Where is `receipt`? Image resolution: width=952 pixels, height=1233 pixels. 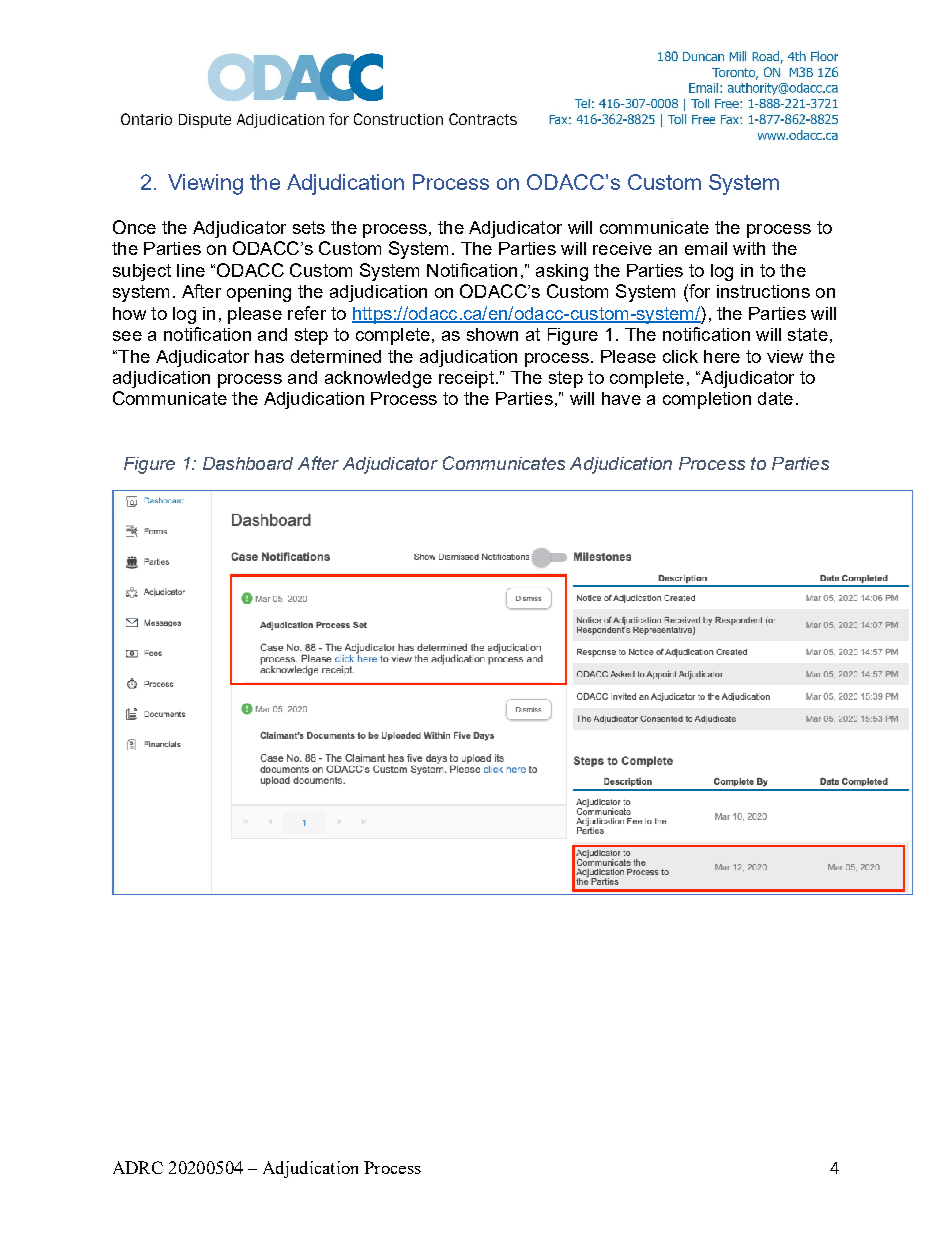 receipt is located at coordinates (466, 379).
